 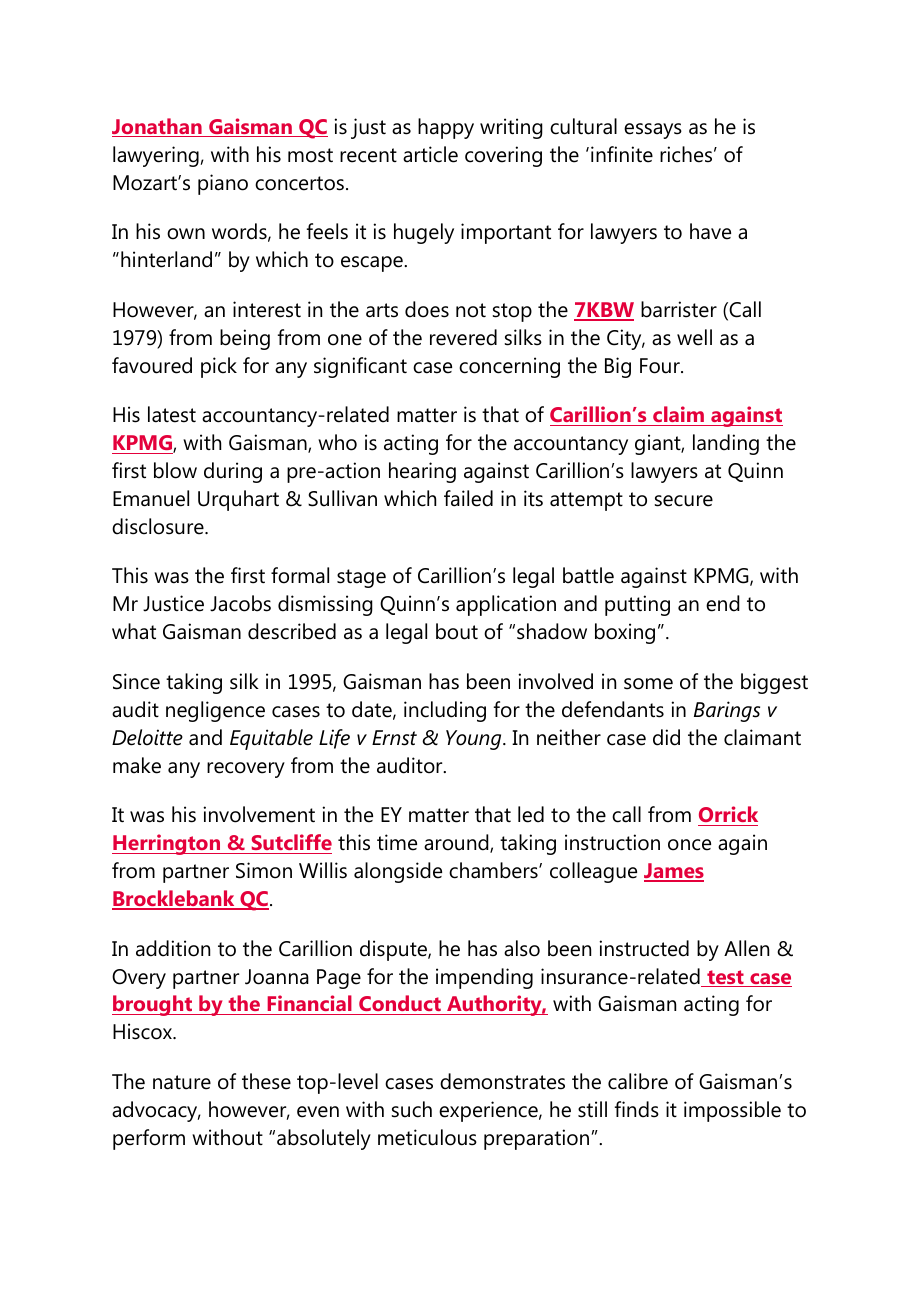 What do you see at coordinates (684, 501) in the screenshot?
I see `secure` at bounding box center [684, 501].
